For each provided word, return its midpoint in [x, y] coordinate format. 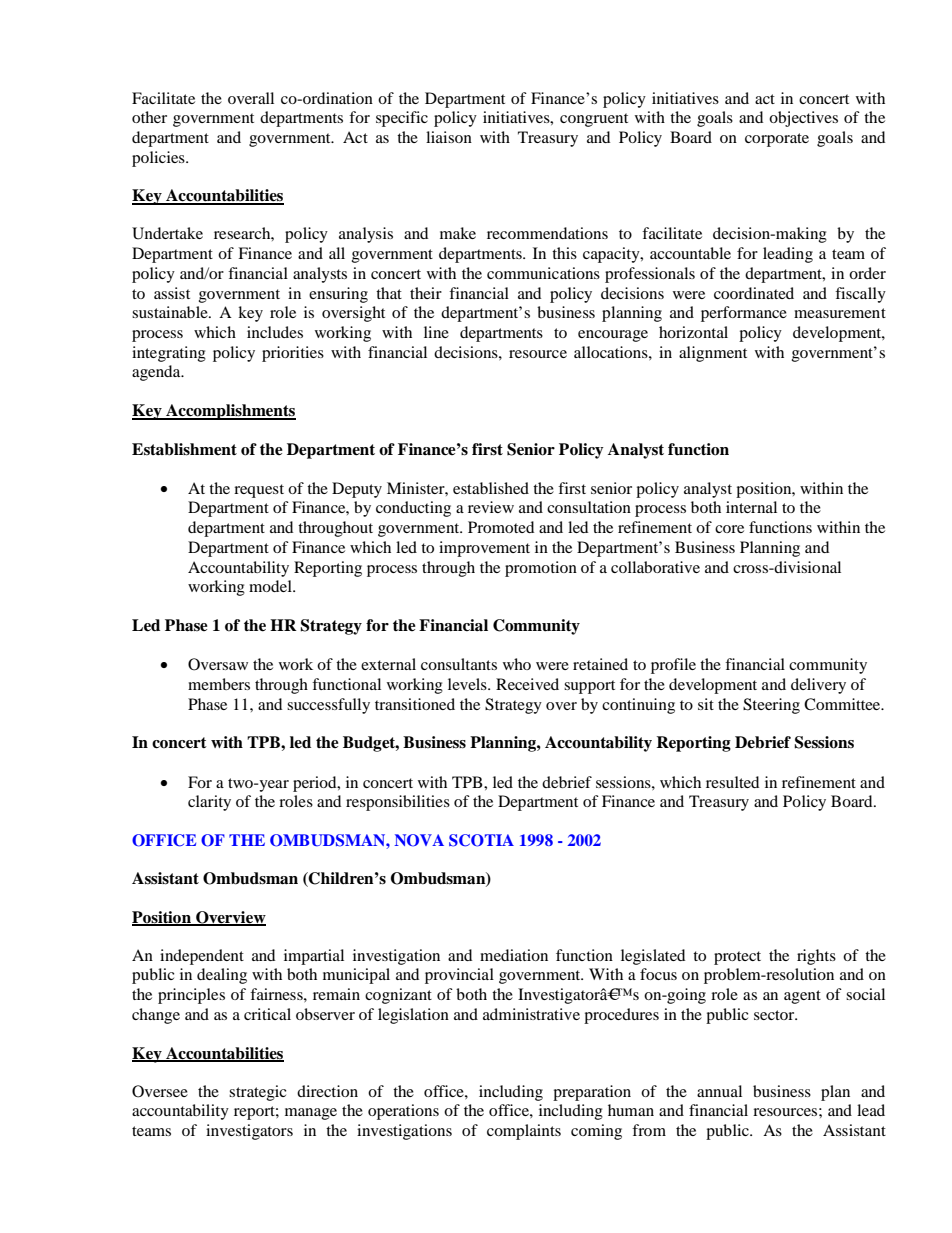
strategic [257, 1093]
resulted [732, 782]
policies [159, 159]
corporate [777, 140]
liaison [449, 137]
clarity [209, 803]
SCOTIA [481, 840]
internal [751, 507]
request [259, 491]
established [491, 488]
